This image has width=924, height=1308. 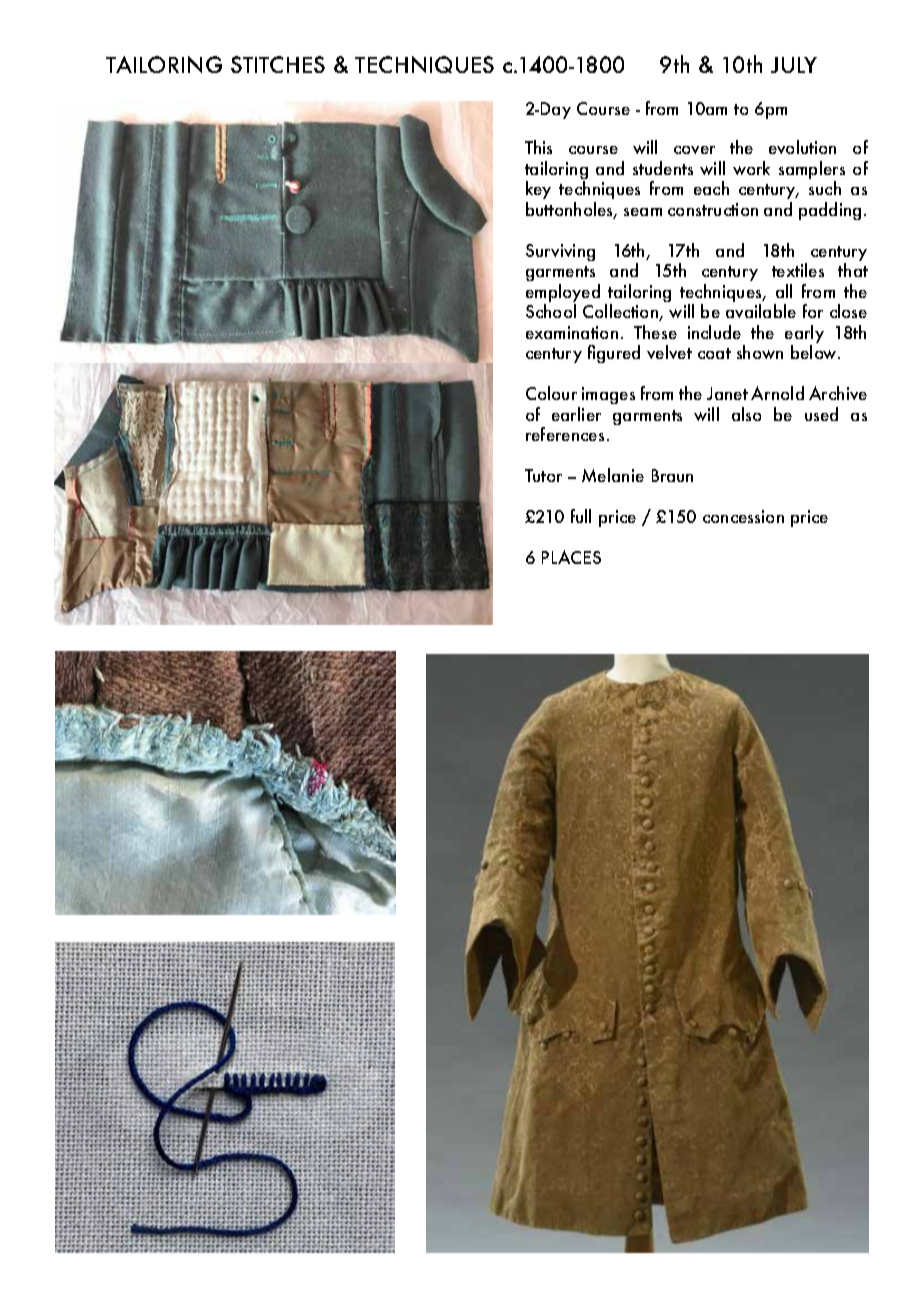 I want to click on This, so click(x=538, y=147).
